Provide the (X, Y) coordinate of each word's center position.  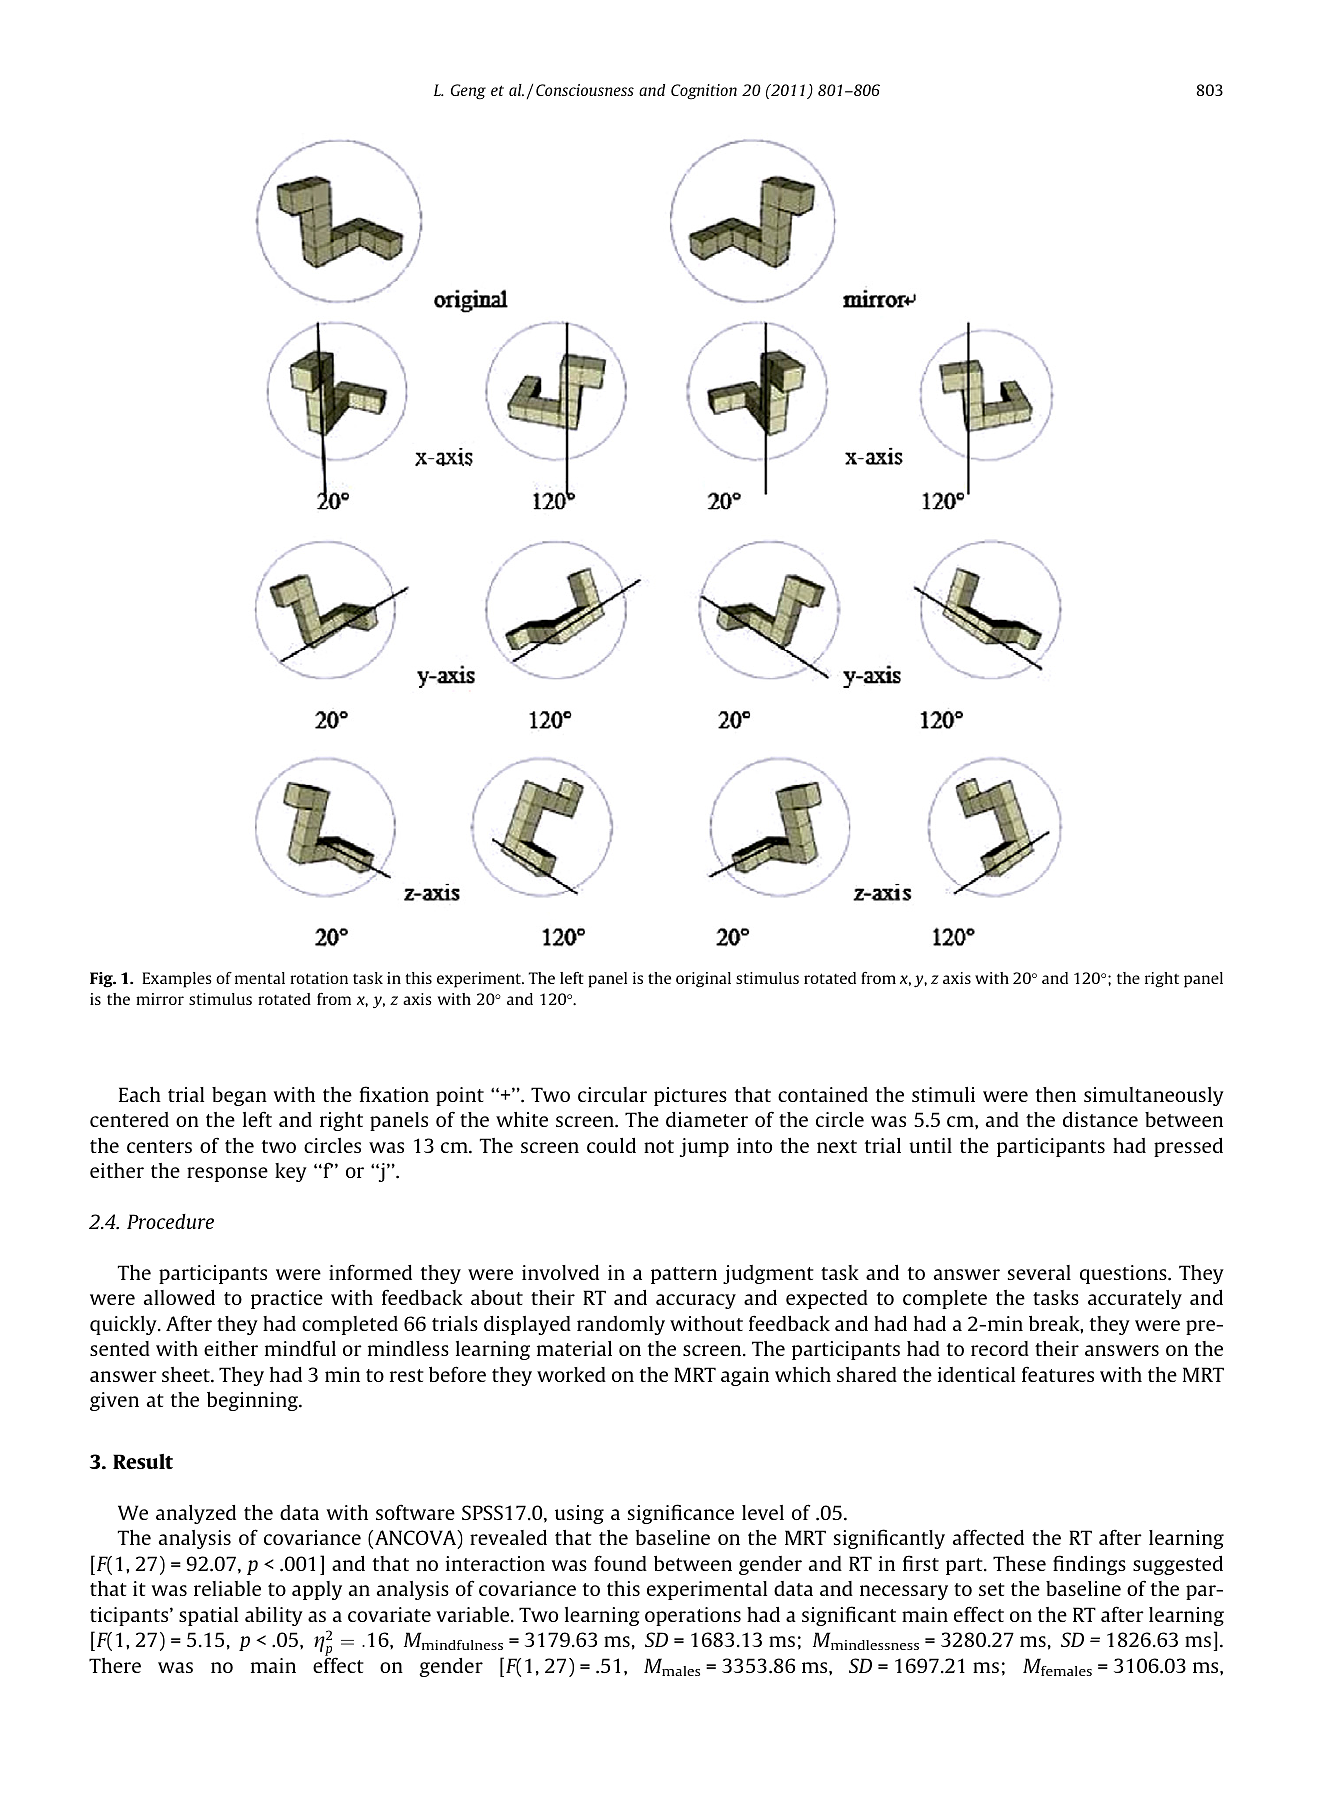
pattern (684, 1275)
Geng (468, 92)
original (703, 980)
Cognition (704, 92)
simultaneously (1154, 1096)
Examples (177, 980)
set (992, 1589)
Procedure (170, 1221)
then (1056, 1094)
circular (612, 1094)
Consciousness (585, 90)
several (1039, 1272)
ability (274, 1616)
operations (693, 1616)
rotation (319, 978)
